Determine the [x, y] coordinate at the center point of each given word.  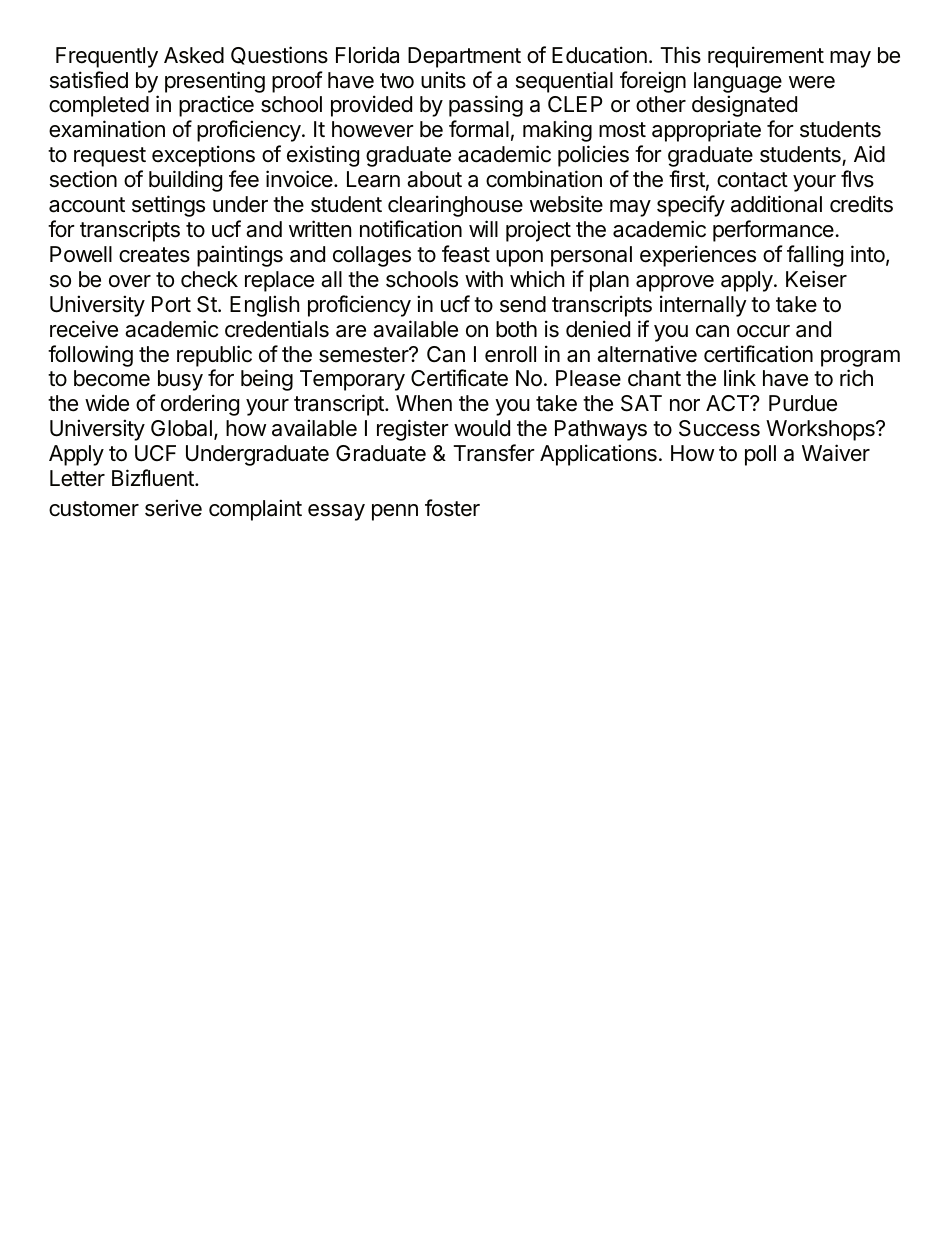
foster [452, 508]
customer [94, 509]
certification [758, 354]
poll [760, 455]
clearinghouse [455, 206]
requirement [766, 57]
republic [214, 356]
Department [464, 57]
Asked [194, 55]
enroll [510, 354]
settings [168, 206]
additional [776, 204]
